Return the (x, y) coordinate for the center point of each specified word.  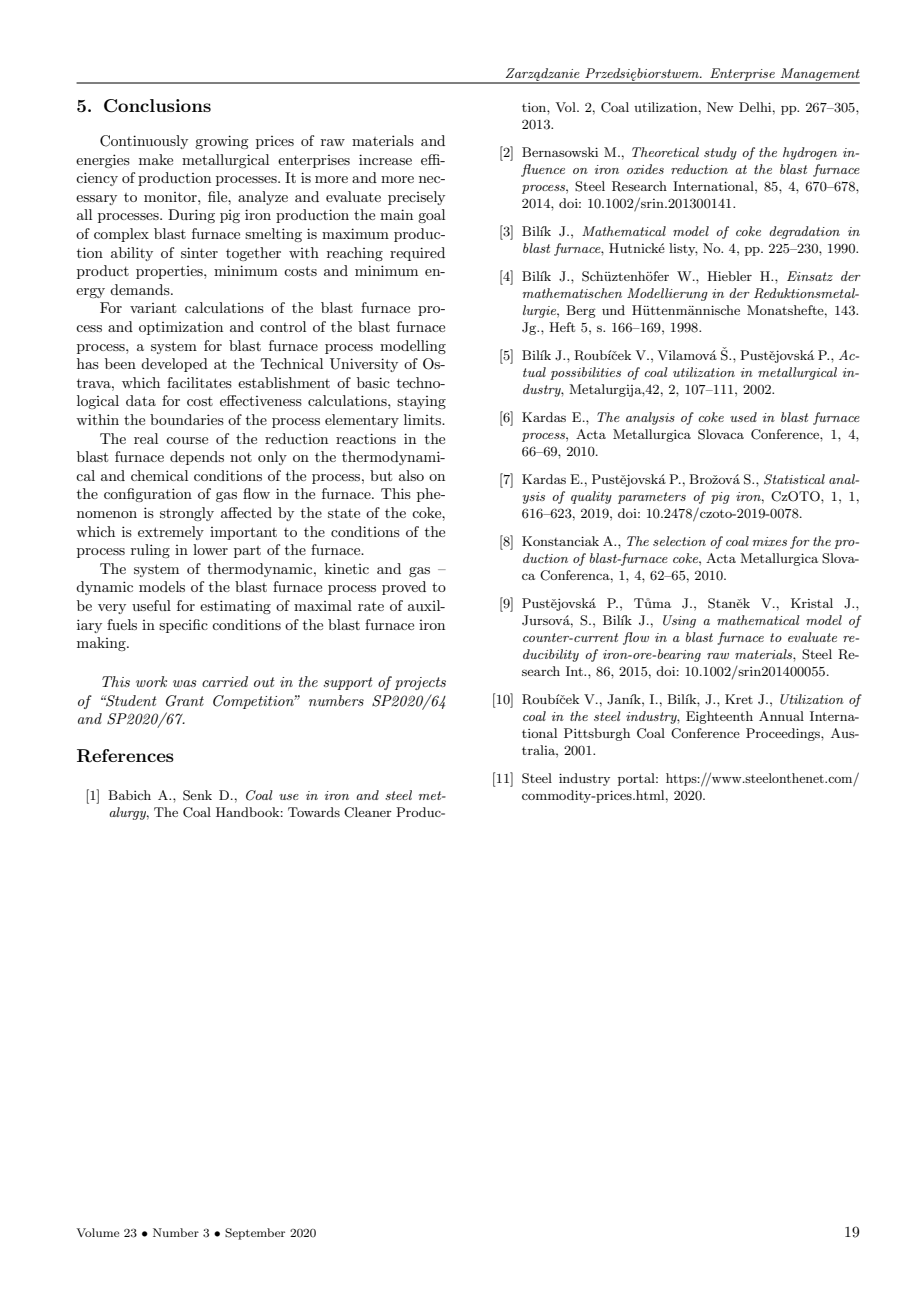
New (720, 107)
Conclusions (157, 106)
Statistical (794, 479)
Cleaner (368, 812)
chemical (159, 475)
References (125, 756)
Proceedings (784, 734)
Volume (98, 1232)
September (255, 1234)
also (411, 475)
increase (385, 159)
